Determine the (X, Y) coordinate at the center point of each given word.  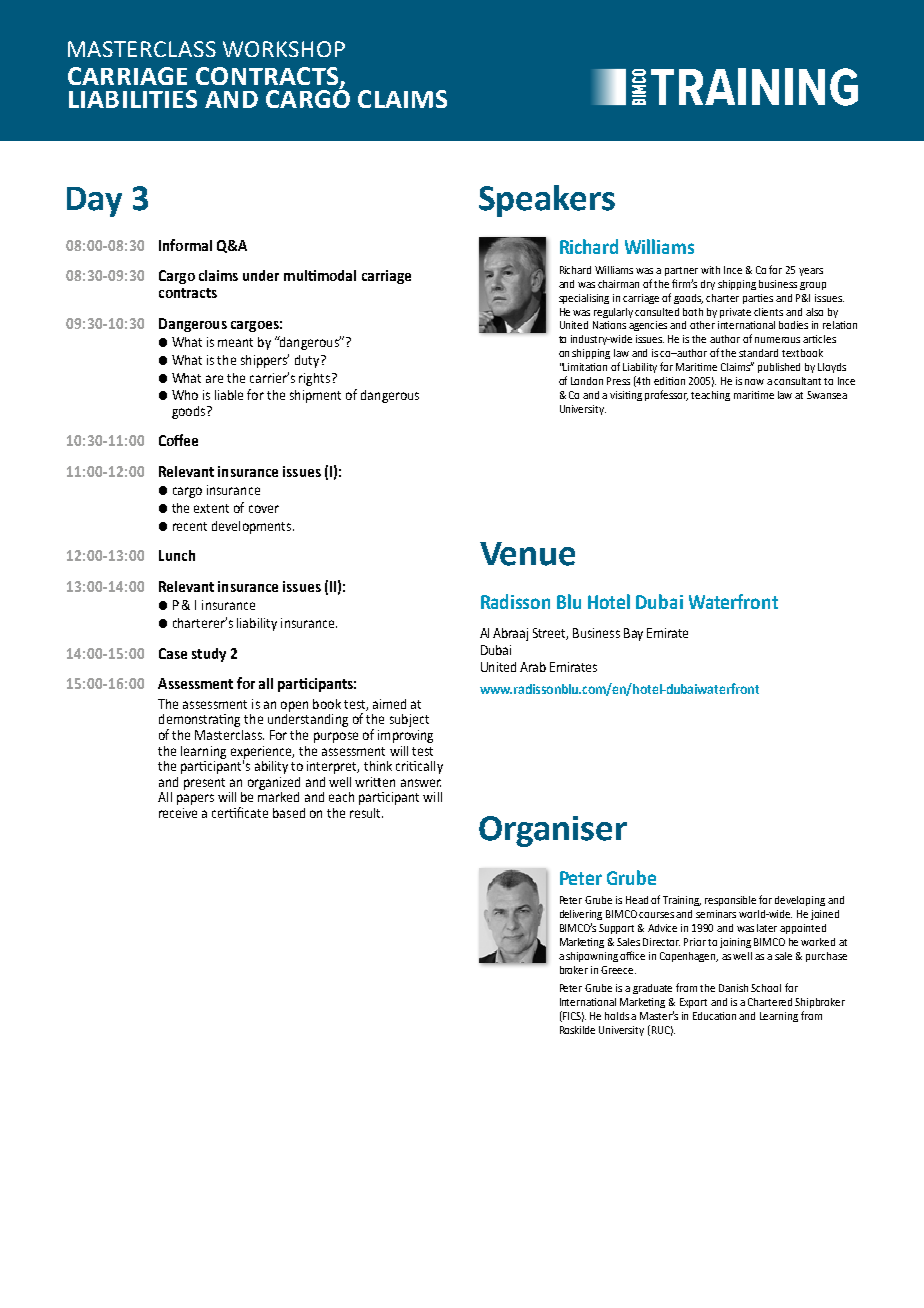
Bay (633, 634)
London (587, 381)
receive (178, 813)
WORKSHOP (284, 49)
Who (185, 395)
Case (173, 653)
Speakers (547, 201)
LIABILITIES (133, 99)
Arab (533, 667)
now (754, 382)
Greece (618, 970)
